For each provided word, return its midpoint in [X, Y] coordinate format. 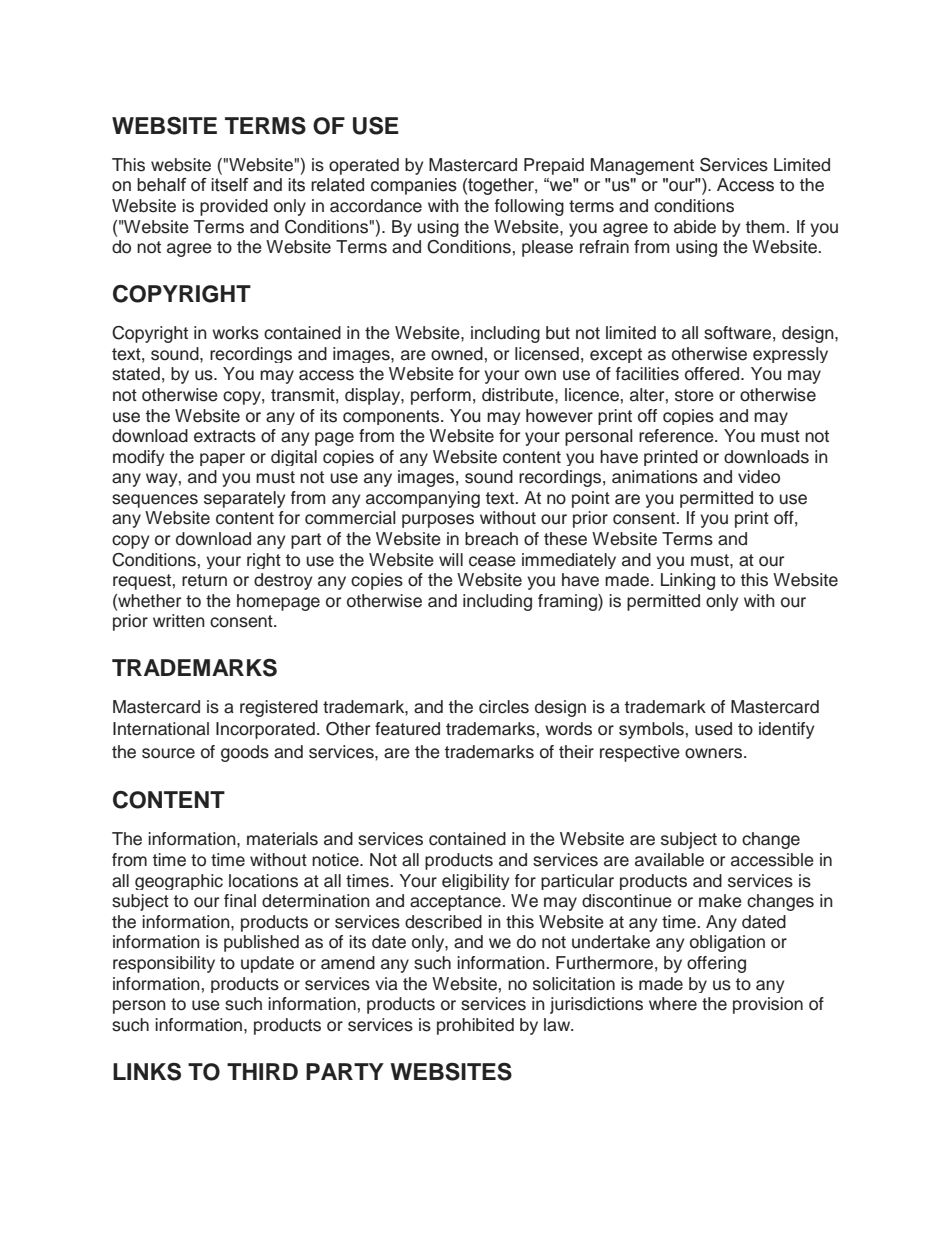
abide [695, 227]
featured [407, 729]
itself [230, 185]
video [759, 477]
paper [222, 459]
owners [715, 753]
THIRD [262, 1071]
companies [414, 186]
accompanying [423, 499]
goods [245, 753]
